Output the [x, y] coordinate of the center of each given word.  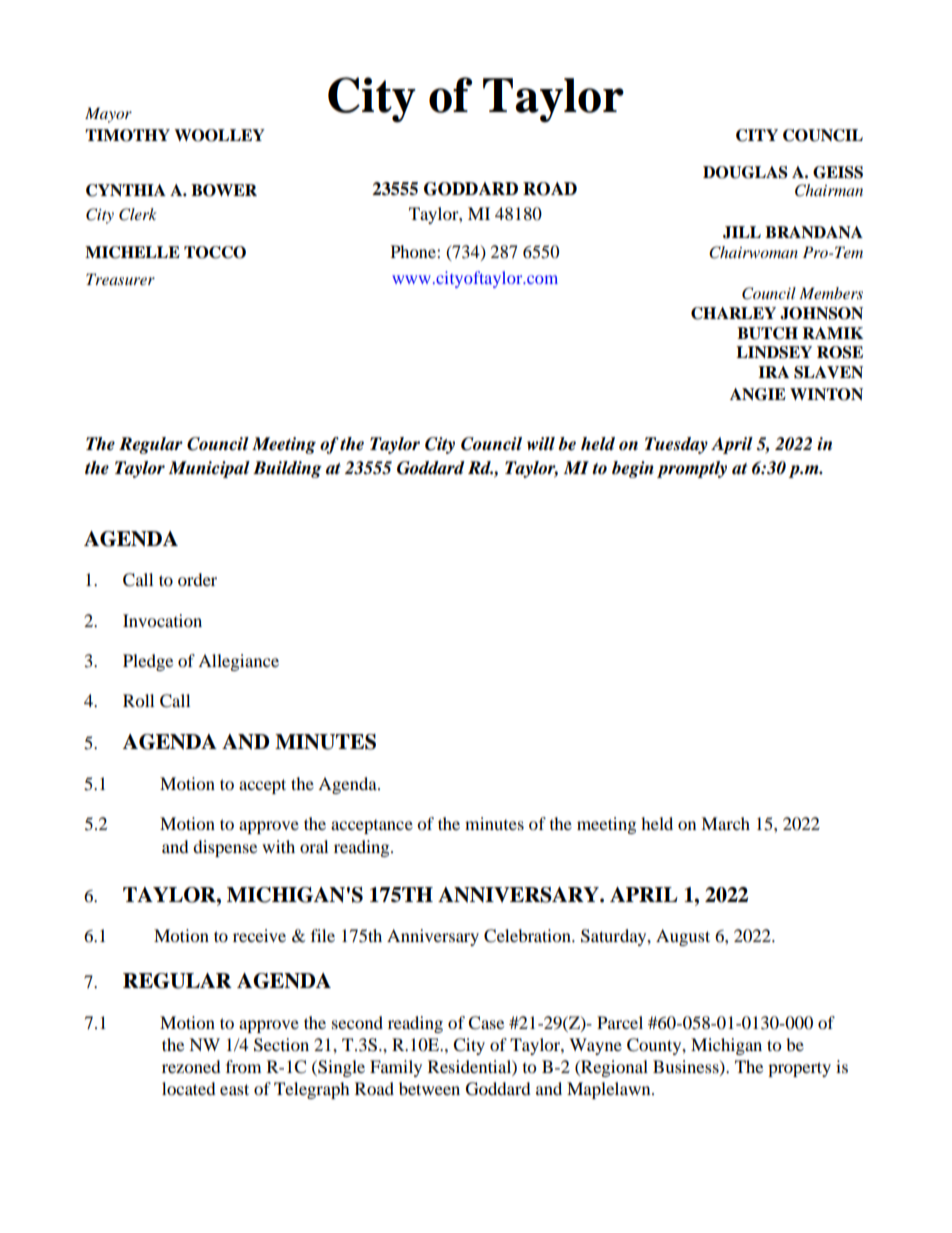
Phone [414, 251]
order [197, 579]
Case [486, 1023]
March [725, 823]
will [541, 443]
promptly [692, 469]
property [799, 1069]
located [189, 1088]
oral [314, 846]
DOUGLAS [745, 172]
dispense [225, 848]
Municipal [209, 469]
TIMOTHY [127, 135]
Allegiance [238, 662]
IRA [773, 372]
